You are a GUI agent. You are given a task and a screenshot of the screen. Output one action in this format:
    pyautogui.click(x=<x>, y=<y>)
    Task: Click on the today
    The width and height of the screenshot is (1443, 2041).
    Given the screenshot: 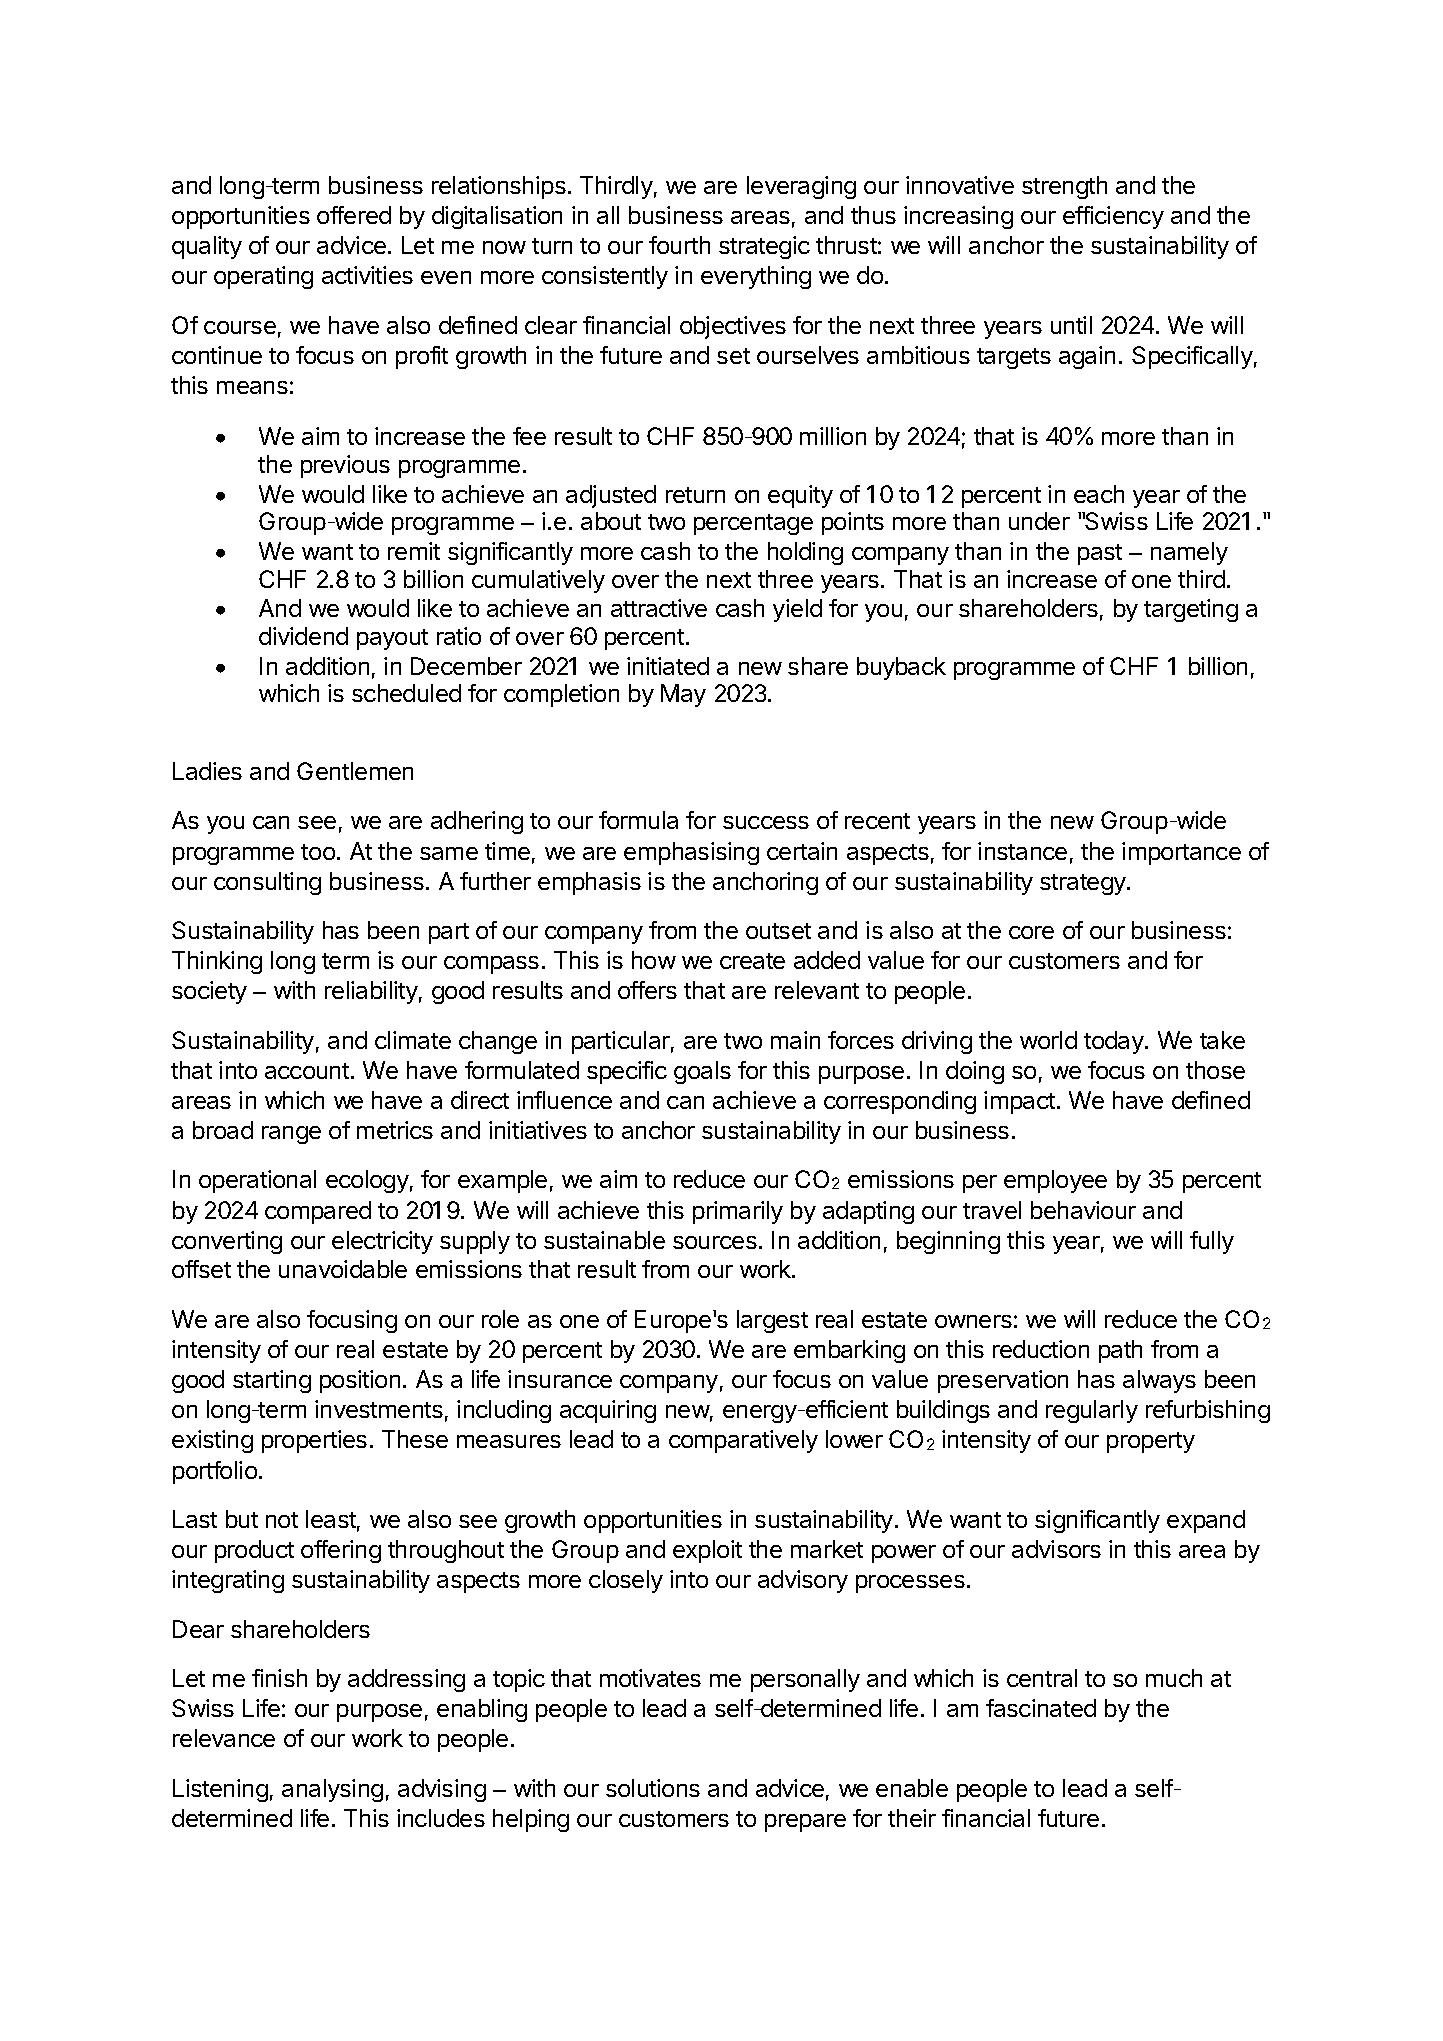 What is the action you would take?
    pyautogui.click(x=1115, y=1042)
